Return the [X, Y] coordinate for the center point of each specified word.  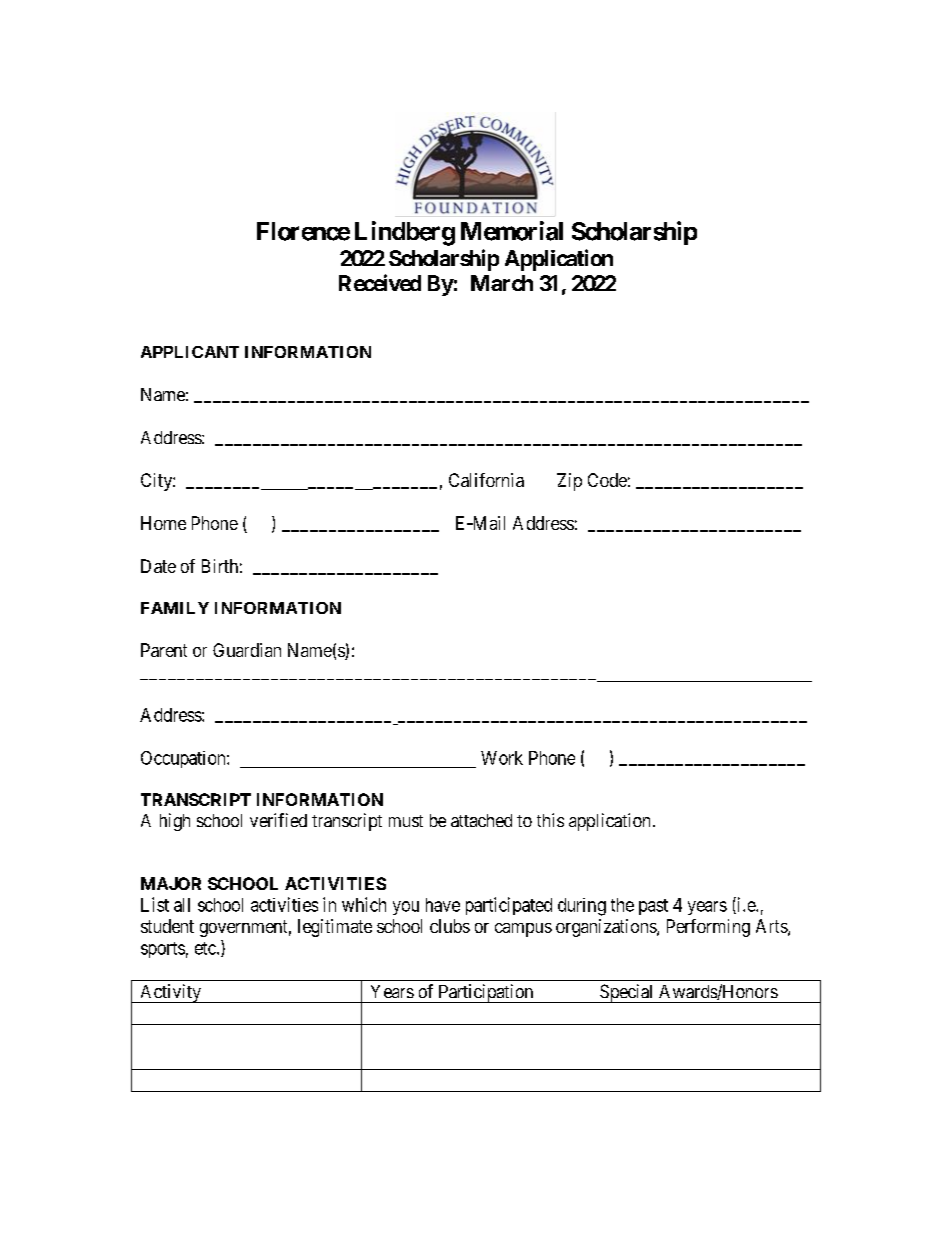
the [622, 905]
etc [206, 948]
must [406, 821]
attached [481, 820]
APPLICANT [190, 352]
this [550, 820]
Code [607, 480]
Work [502, 758]
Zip [569, 482]
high [175, 822]
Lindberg [405, 233]
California [486, 480]
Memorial [512, 231]
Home [163, 523]
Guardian [247, 650]
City [157, 482]
